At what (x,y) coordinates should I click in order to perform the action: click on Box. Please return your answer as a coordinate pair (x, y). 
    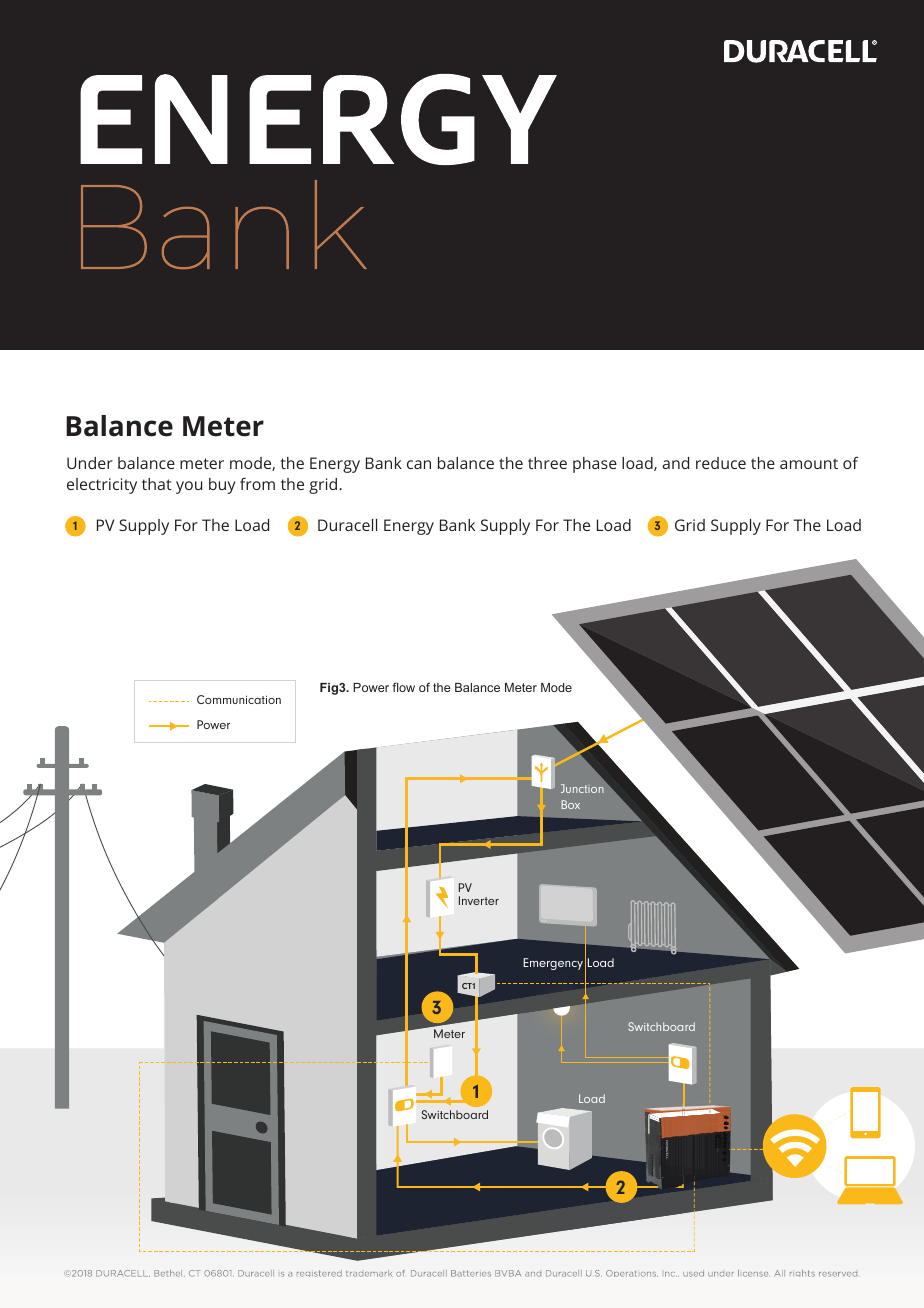
    Looking at the image, I should click on (570, 804).
